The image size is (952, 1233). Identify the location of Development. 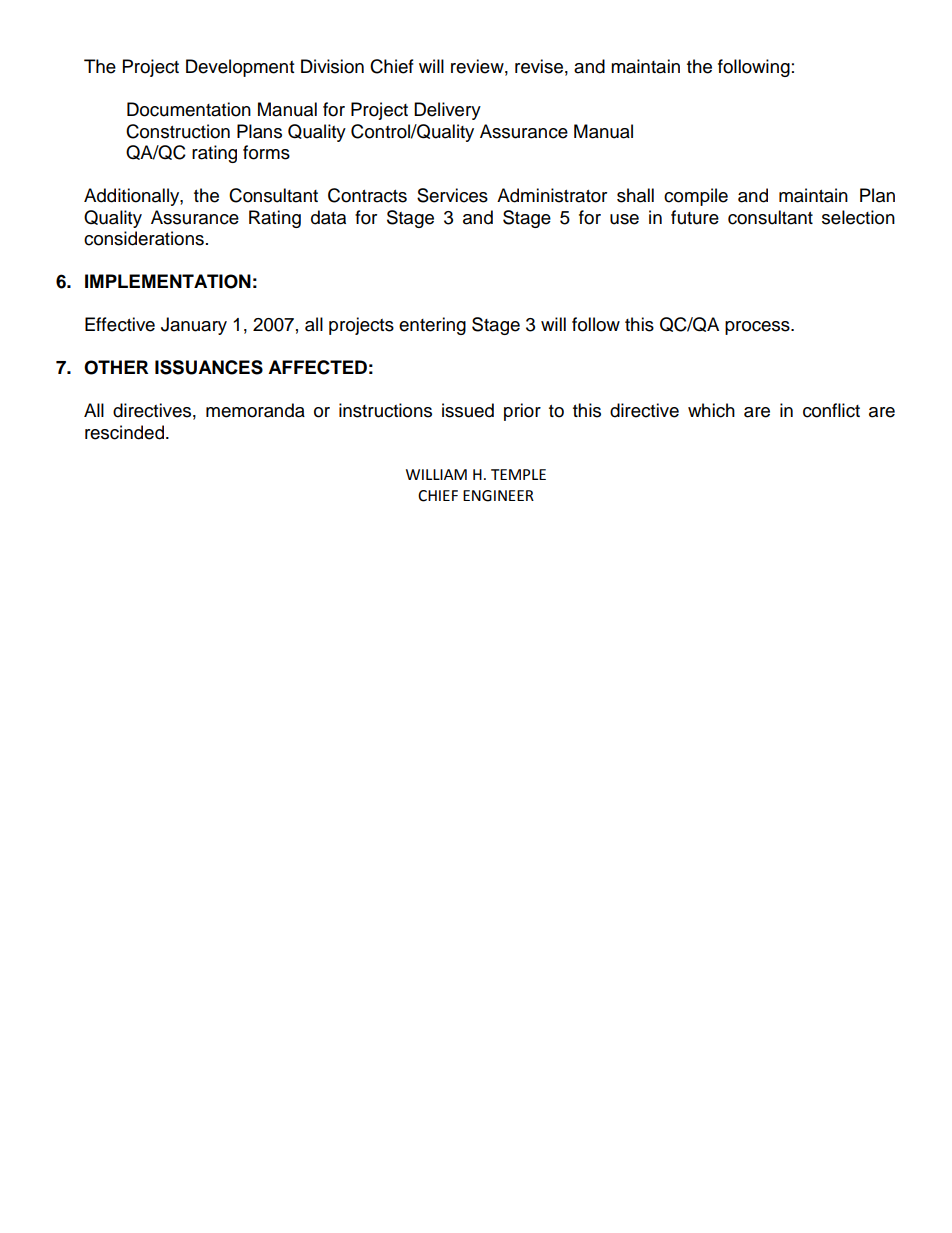
(240, 68).
